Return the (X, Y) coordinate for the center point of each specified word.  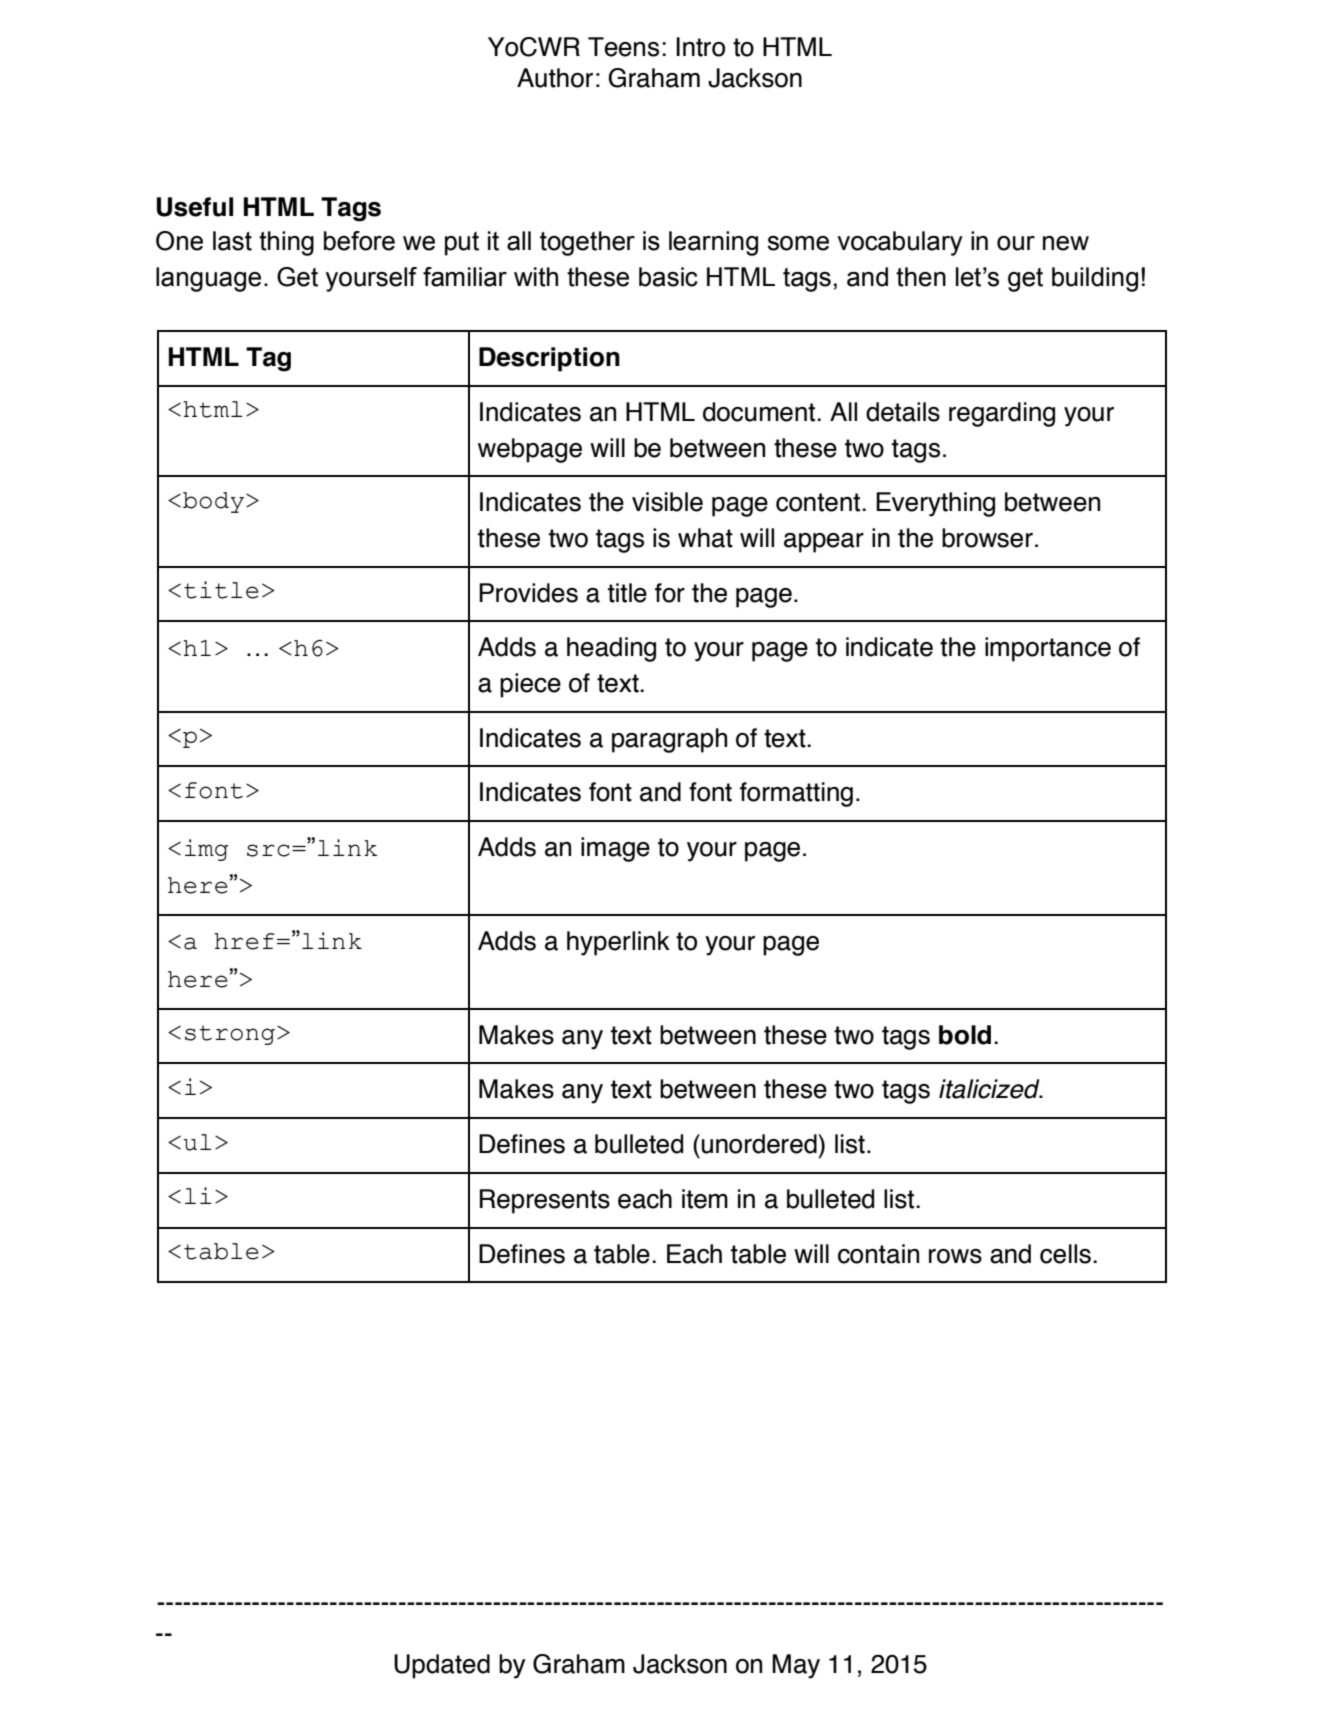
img (207, 850)
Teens (623, 47)
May (796, 1666)
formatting (796, 794)
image (615, 849)
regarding (1002, 414)
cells (1065, 1254)
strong (230, 1035)
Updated (442, 1666)
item (705, 1199)
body (215, 502)
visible (667, 502)
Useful (195, 207)
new (1066, 243)
